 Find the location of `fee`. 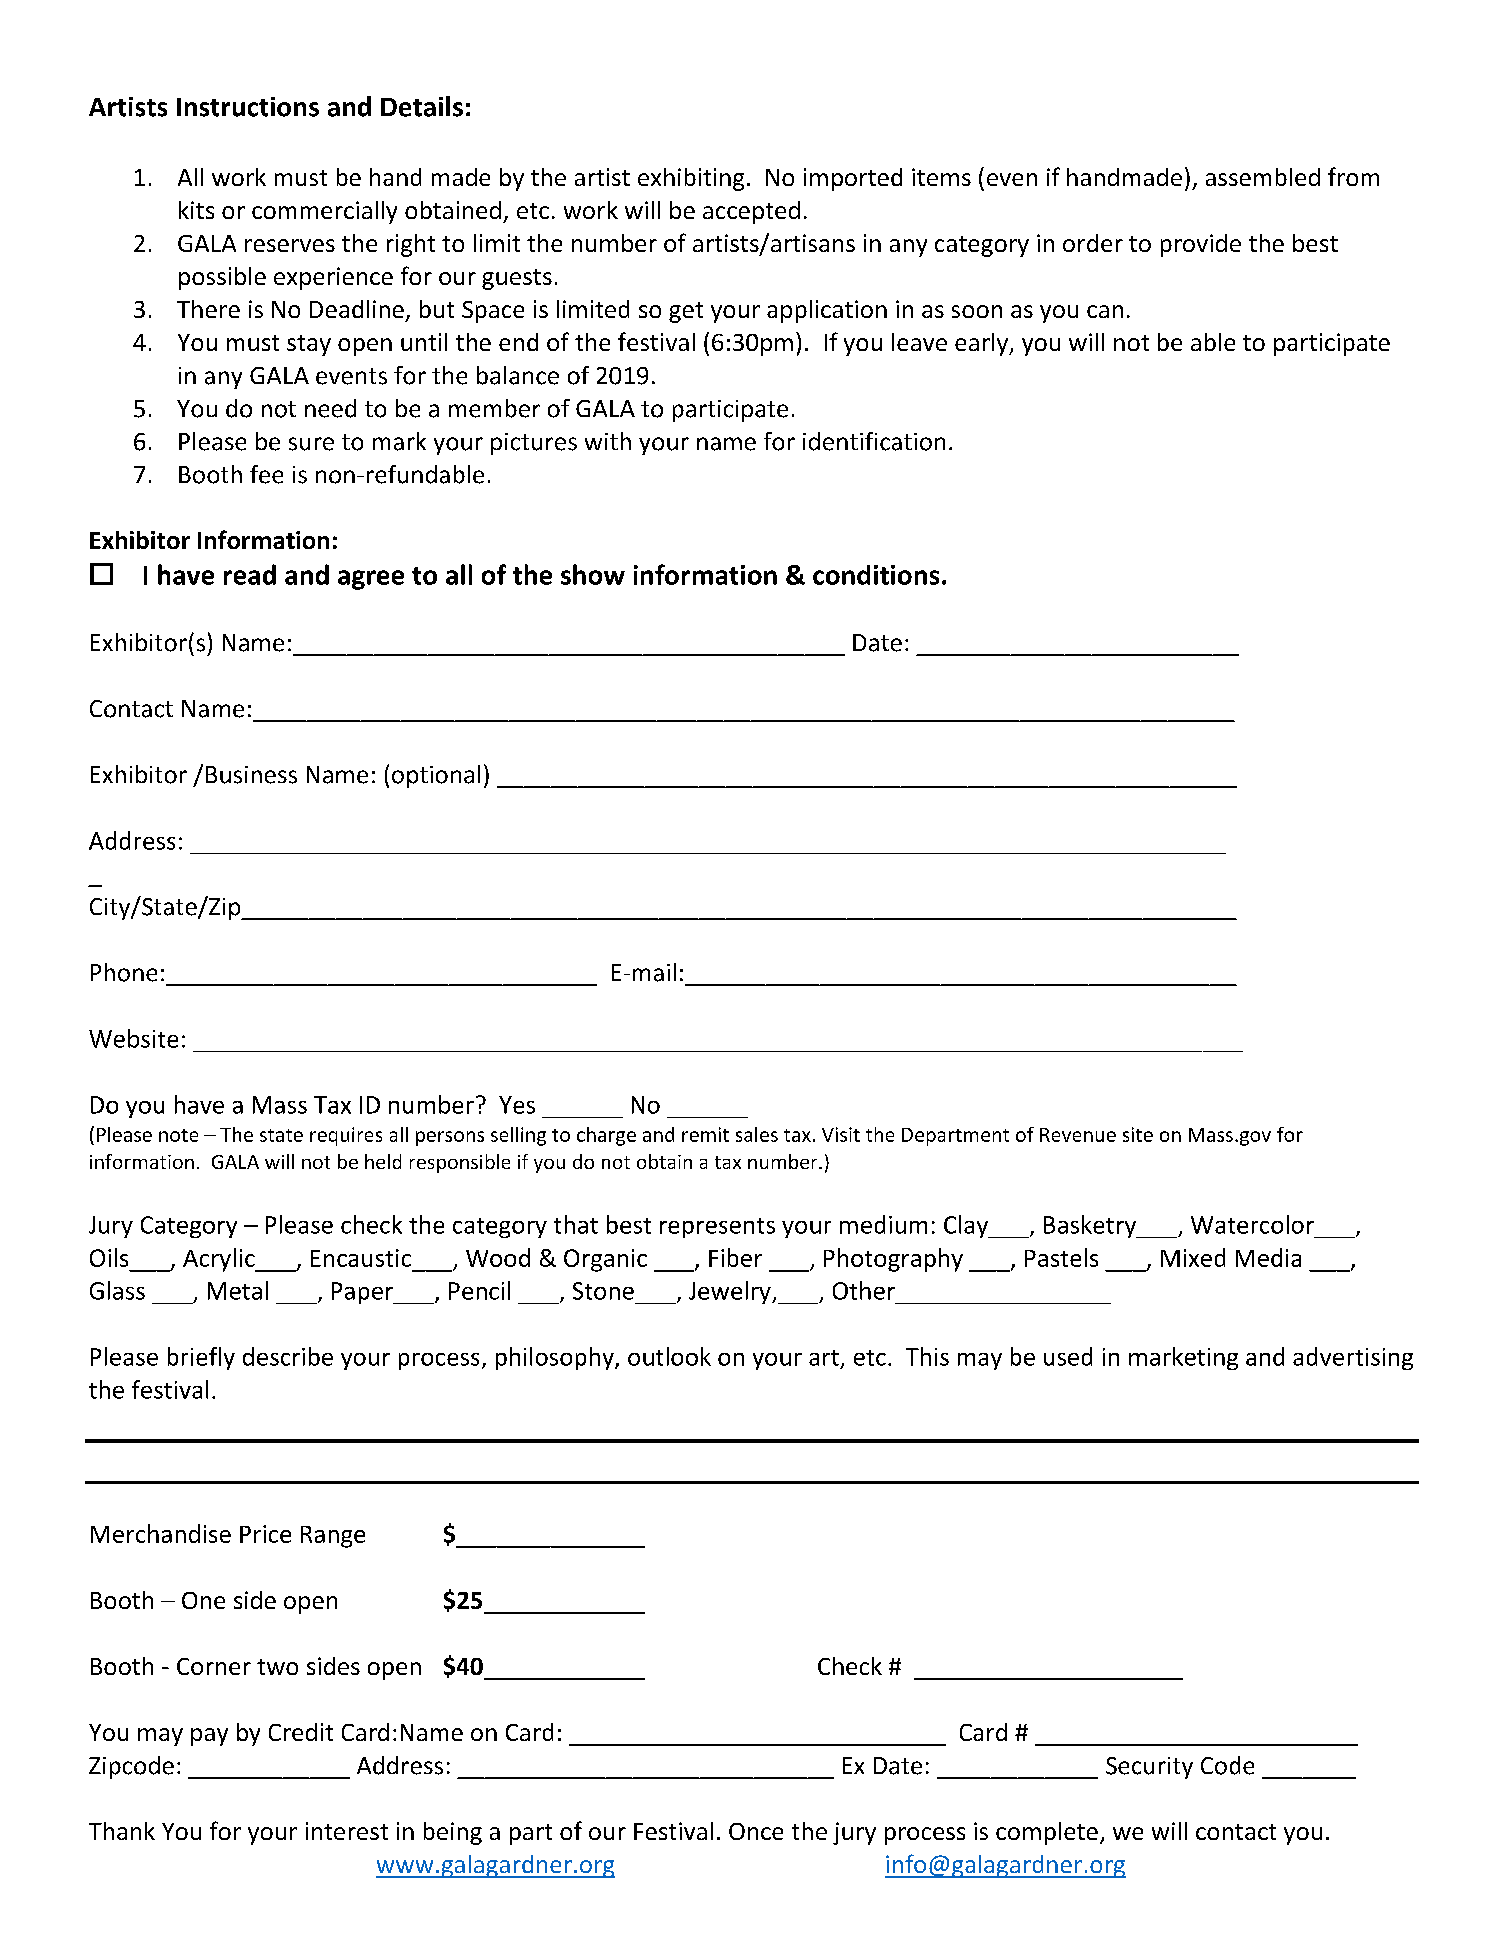

fee is located at coordinates (266, 474).
